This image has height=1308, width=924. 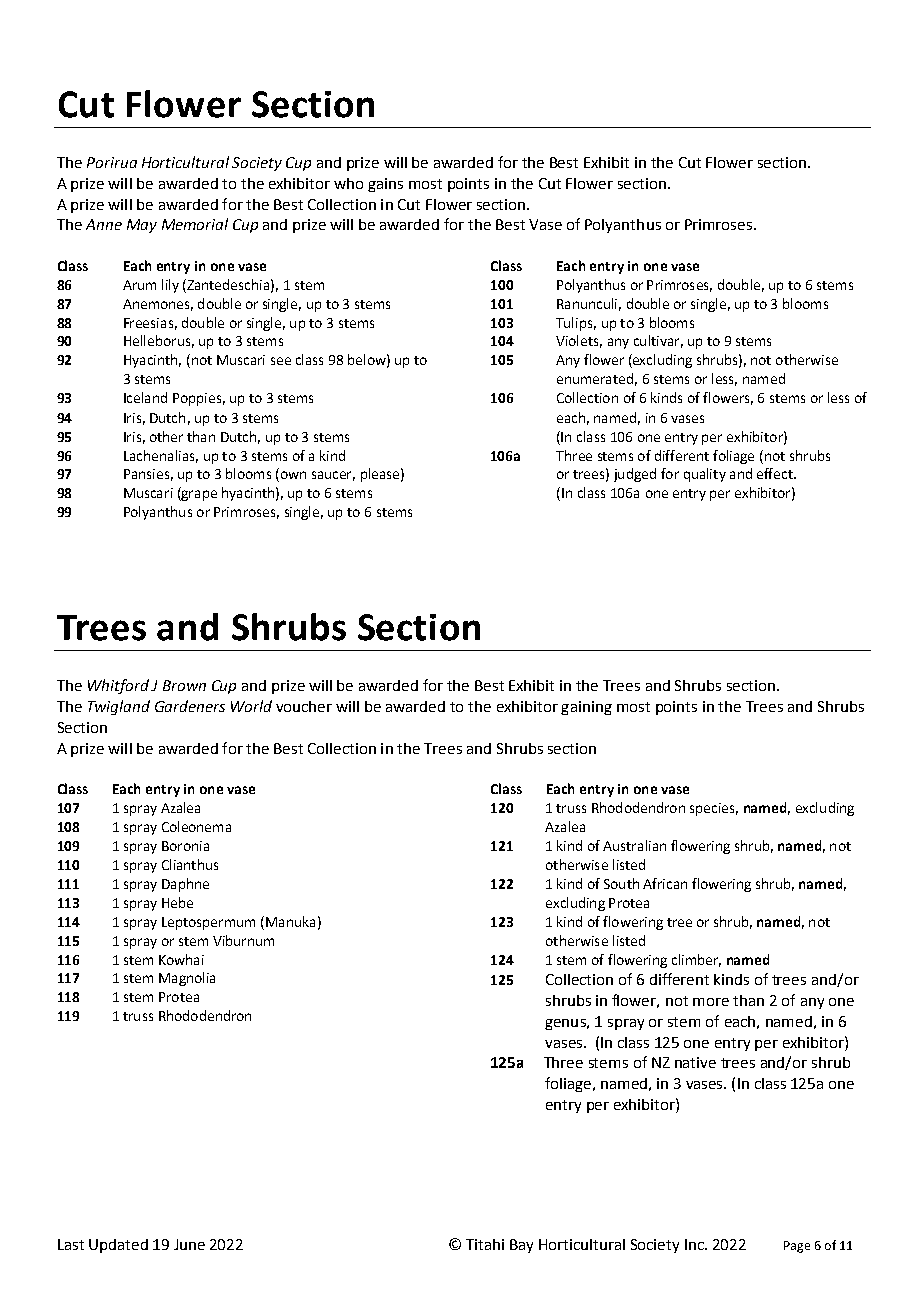 I want to click on May, so click(x=142, y=226).
